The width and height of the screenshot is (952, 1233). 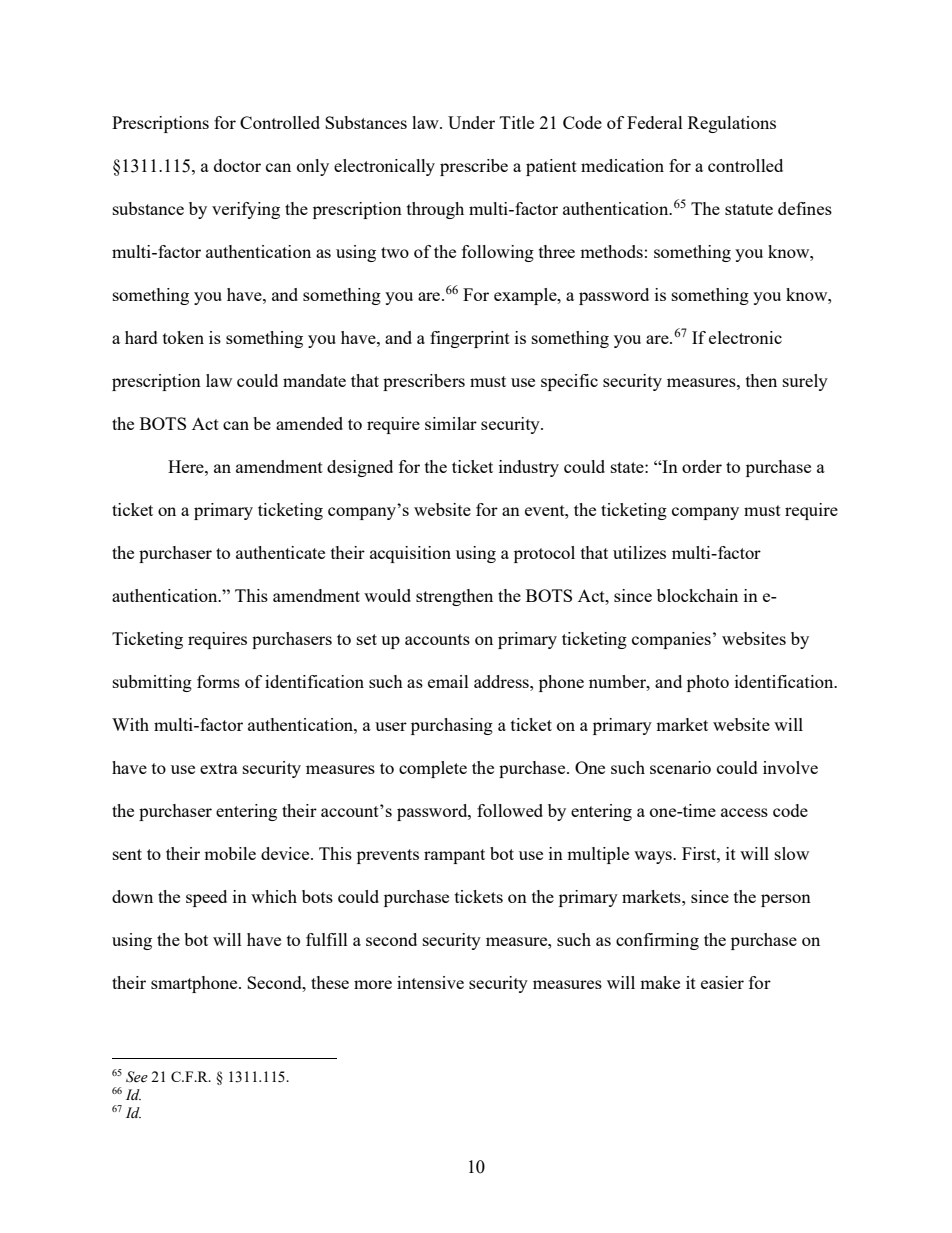 What do you see at coordinates (430, 982) in the screenshot?
I see `intensive` at bounding box center [430, 982].
